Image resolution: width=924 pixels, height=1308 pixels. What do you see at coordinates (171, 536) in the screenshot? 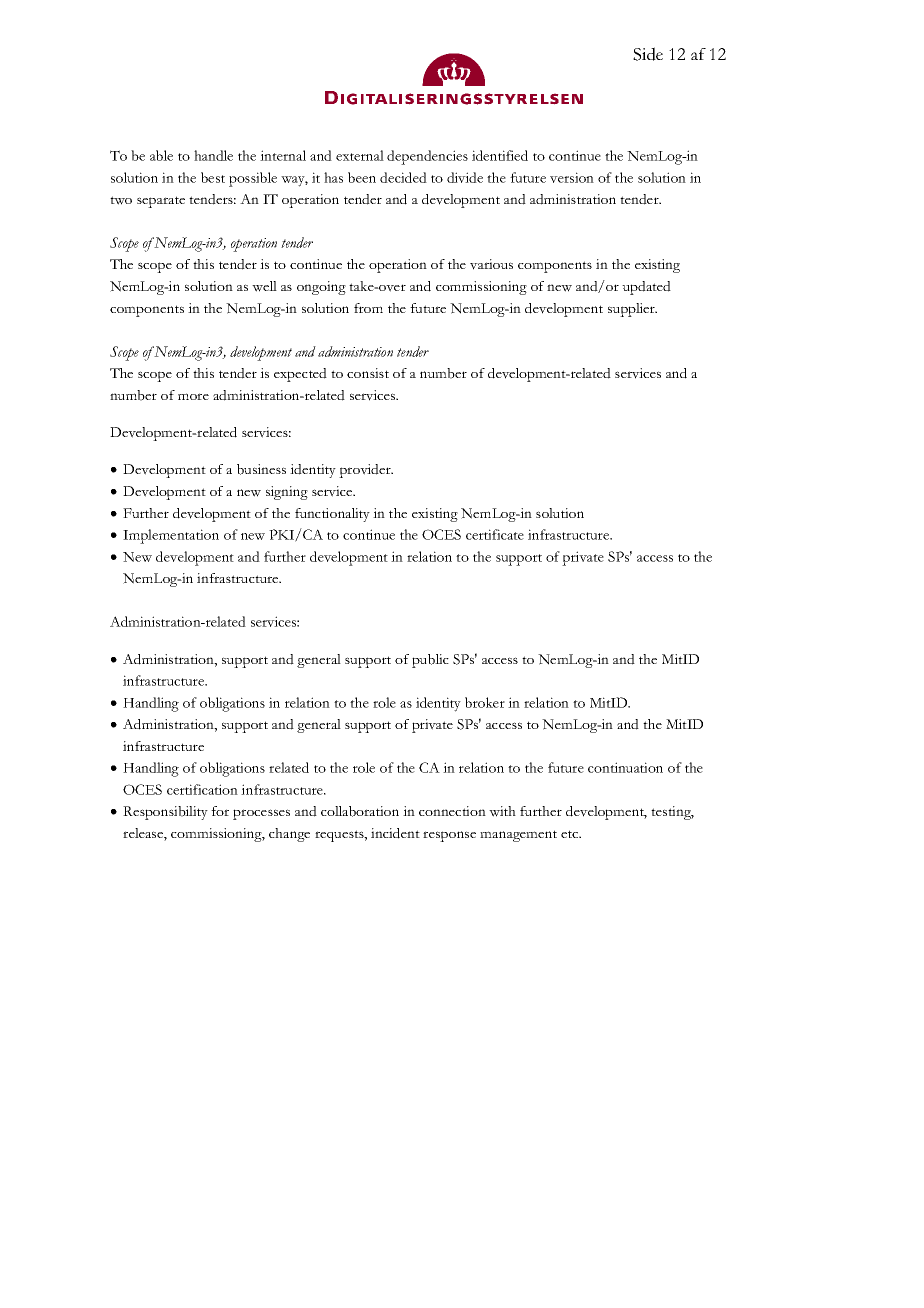
I see `Implementation` at bounding box center [171, 536].
